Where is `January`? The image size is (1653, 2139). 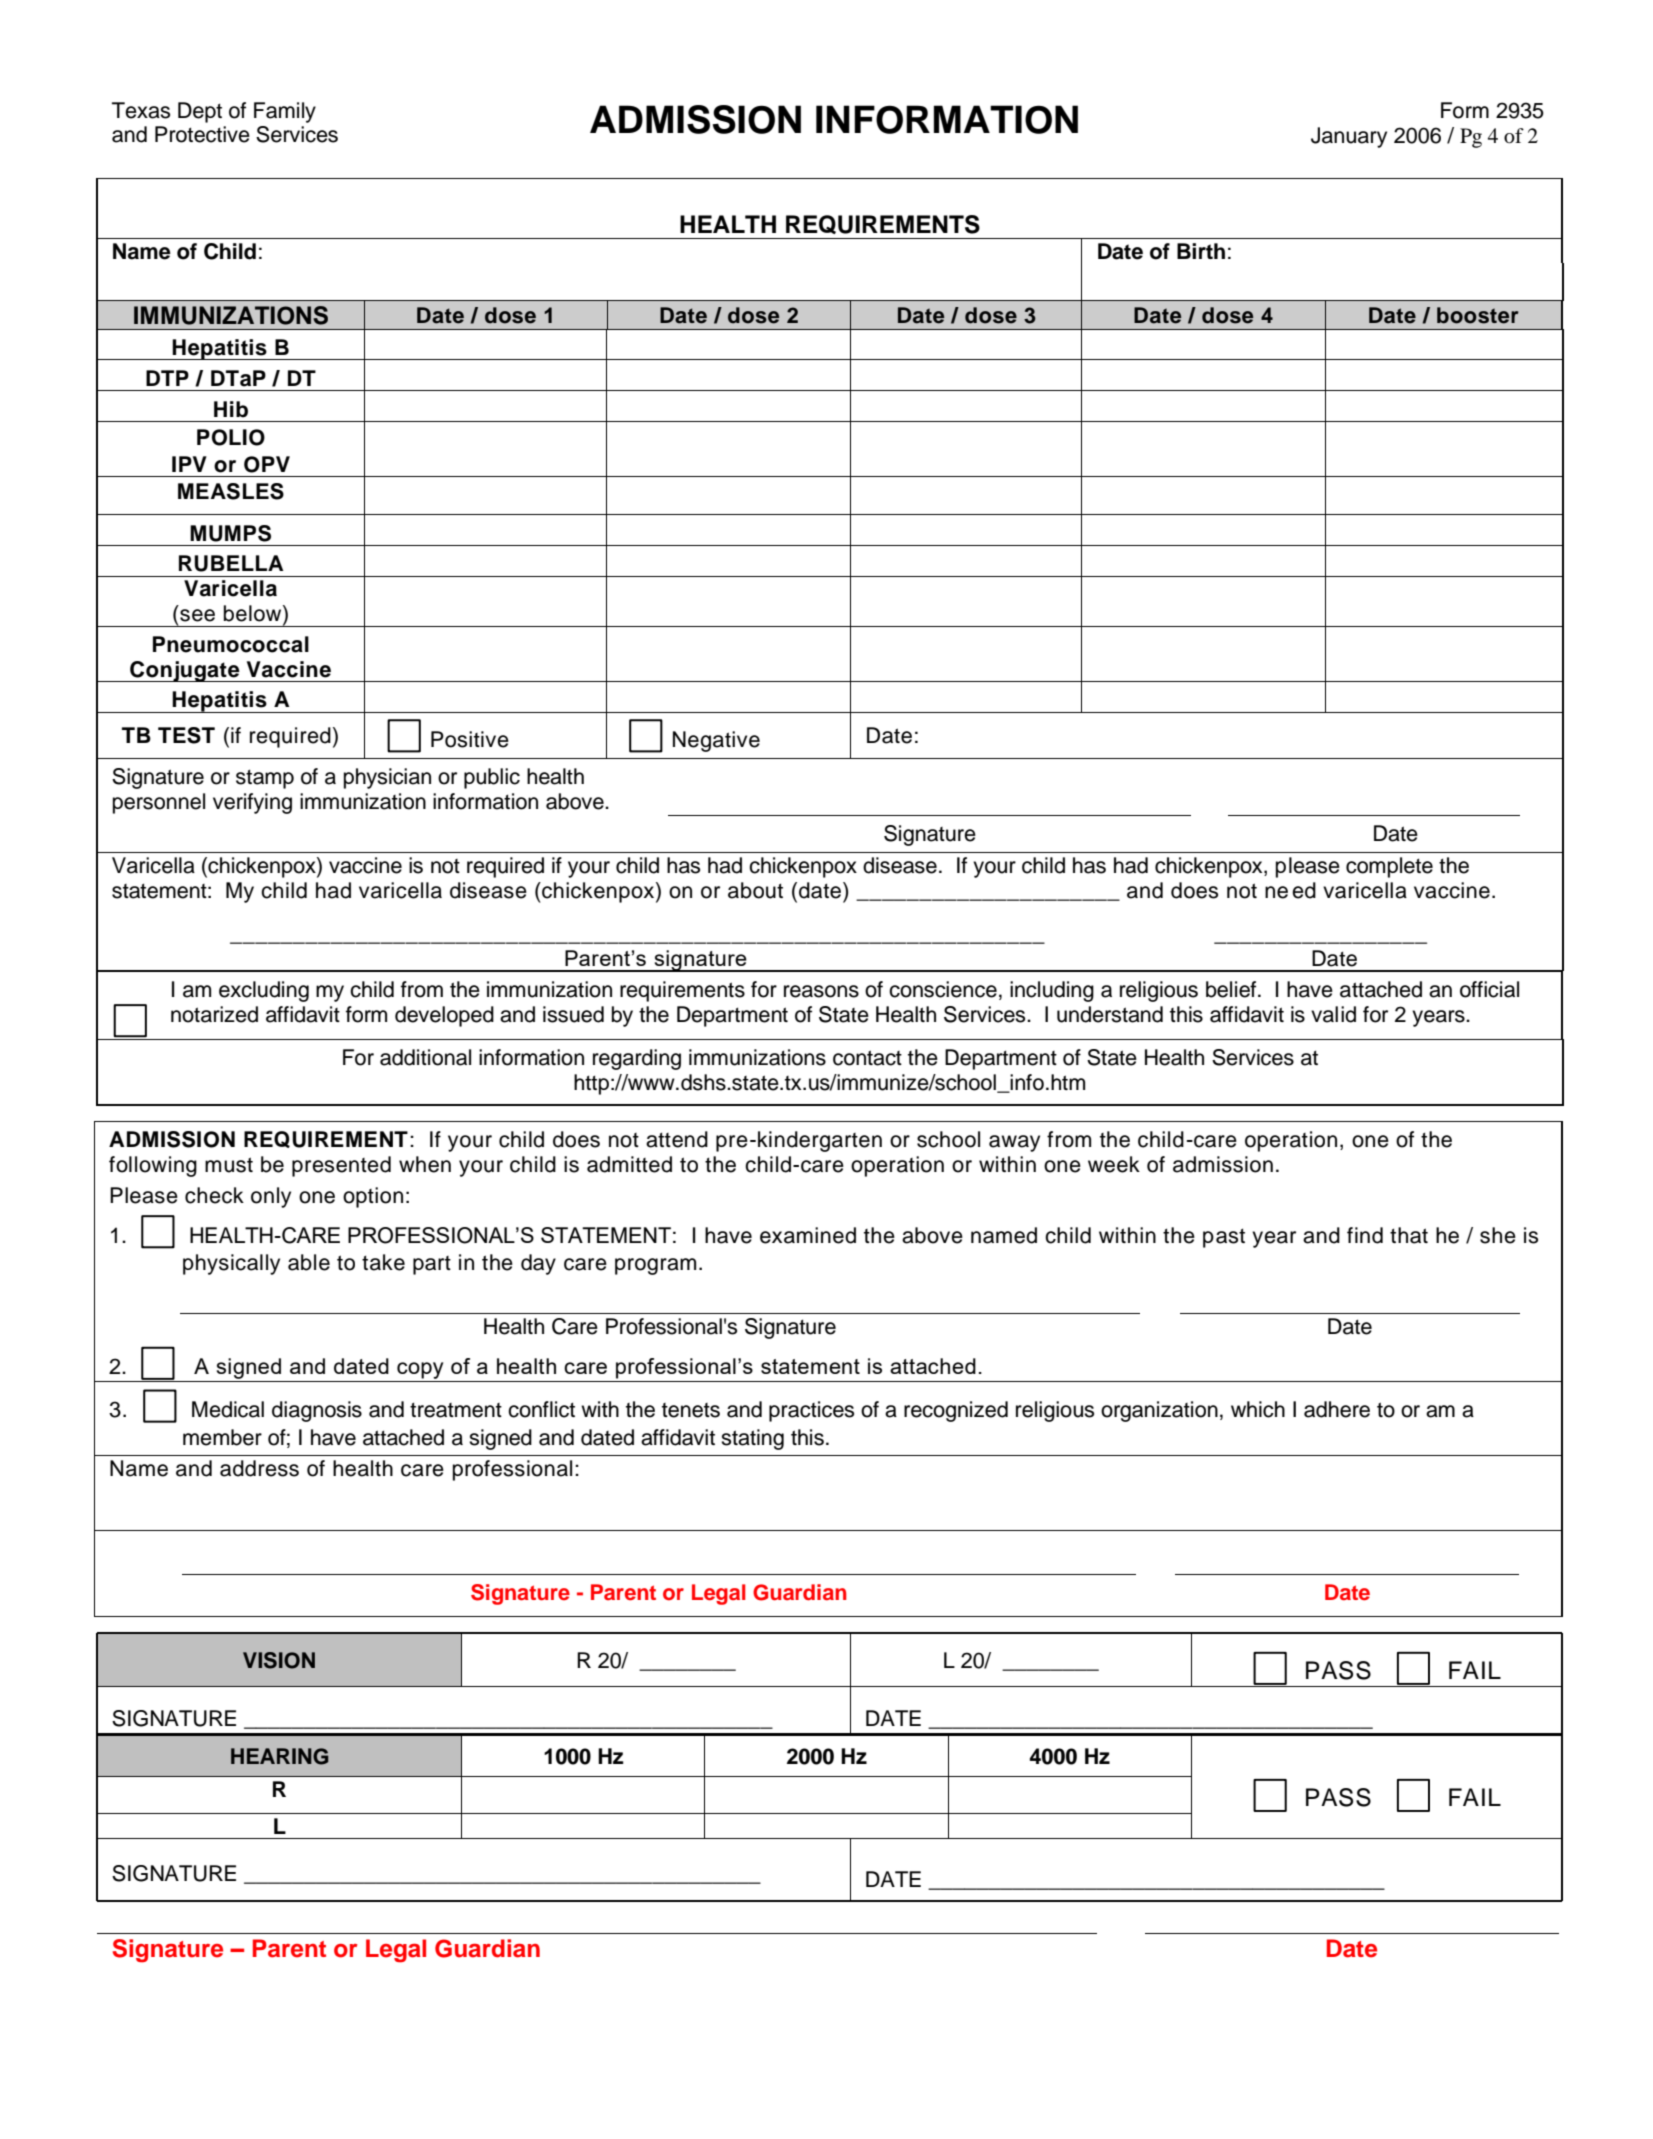 January is located at coordinates (1349, 137).
